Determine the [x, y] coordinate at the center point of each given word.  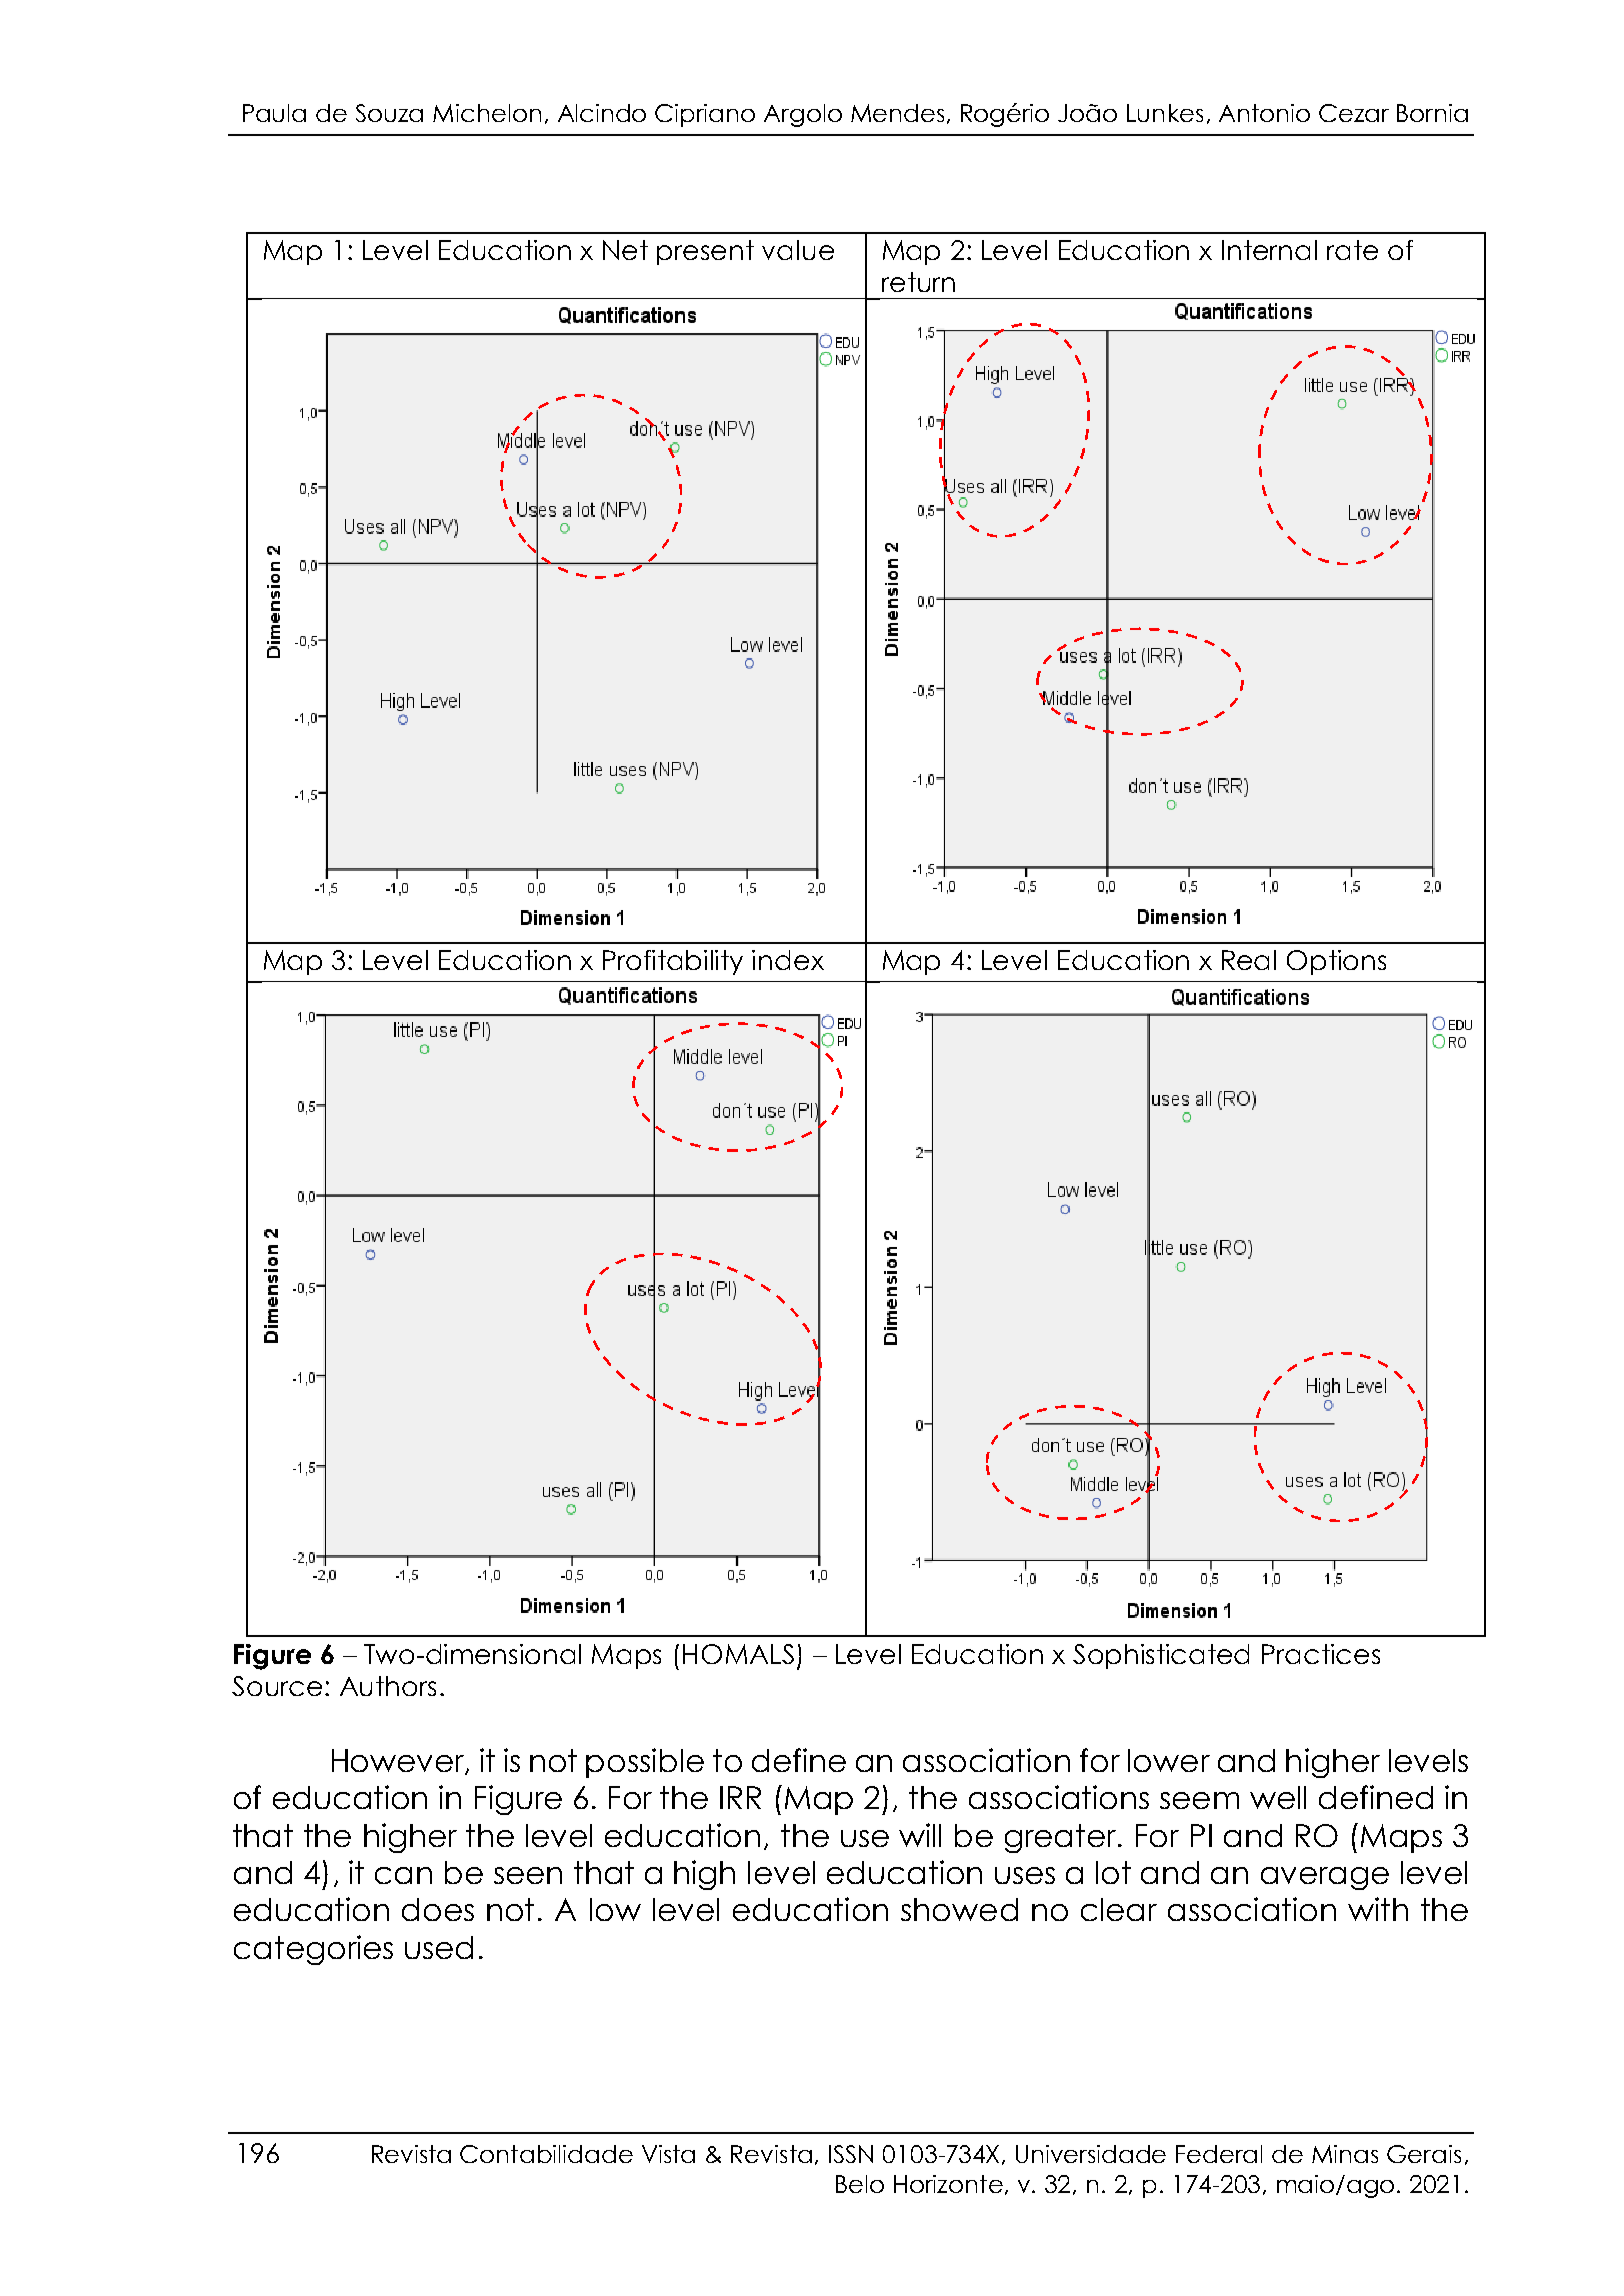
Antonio [1264, 113]
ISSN [851, 2154]
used [439, 1947]
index [788, 960]
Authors [388, 1686]
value [798, 250]
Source [277, 1686]
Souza [389, 113]
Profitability [673, 962]
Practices [1321, 1654]
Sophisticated [1161, 1656]
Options [1336, 962]
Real [1249, 960]
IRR [740, 1797]
